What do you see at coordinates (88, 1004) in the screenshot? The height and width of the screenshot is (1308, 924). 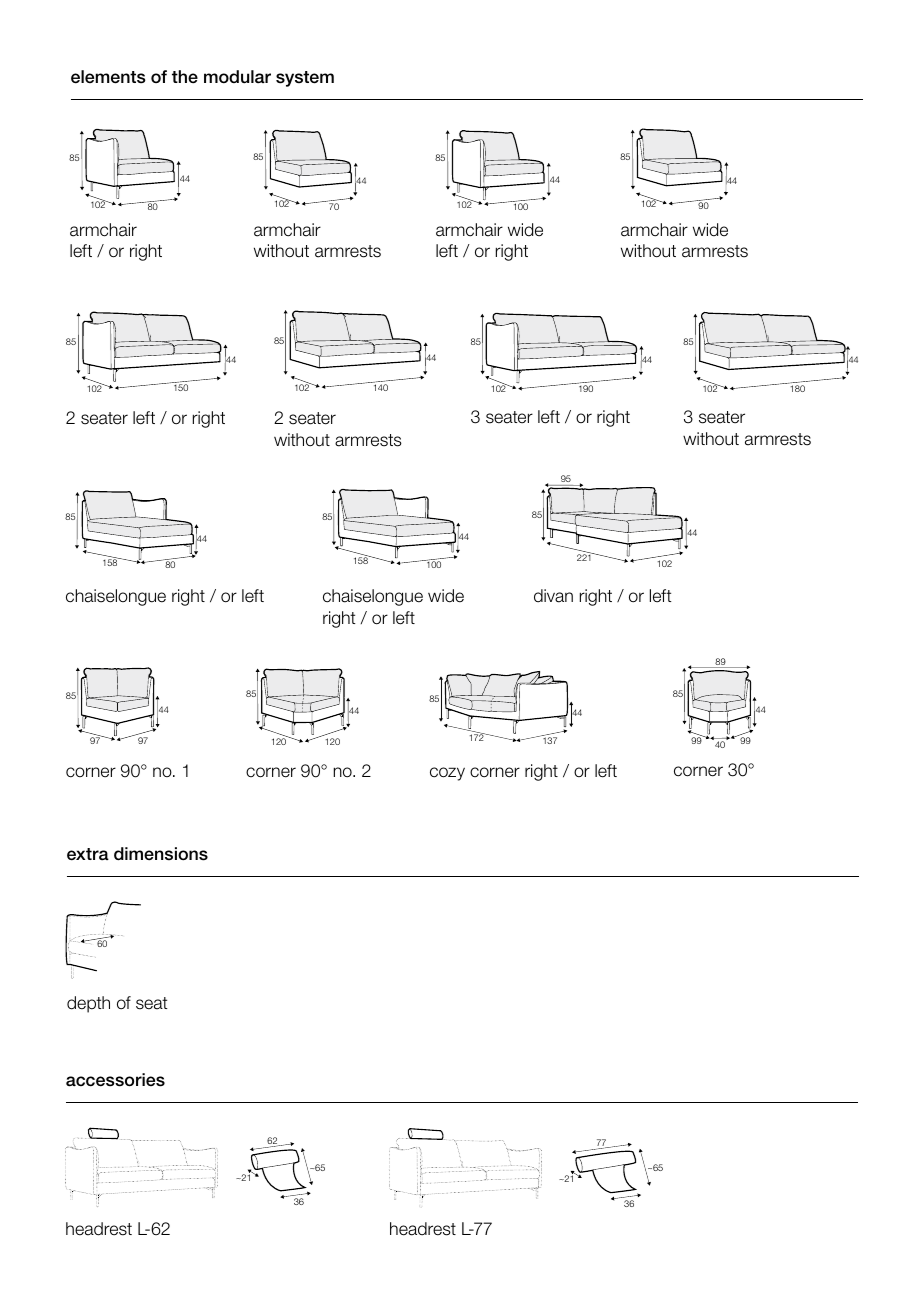 I see `depth` at bounding box center [88, 1004].
